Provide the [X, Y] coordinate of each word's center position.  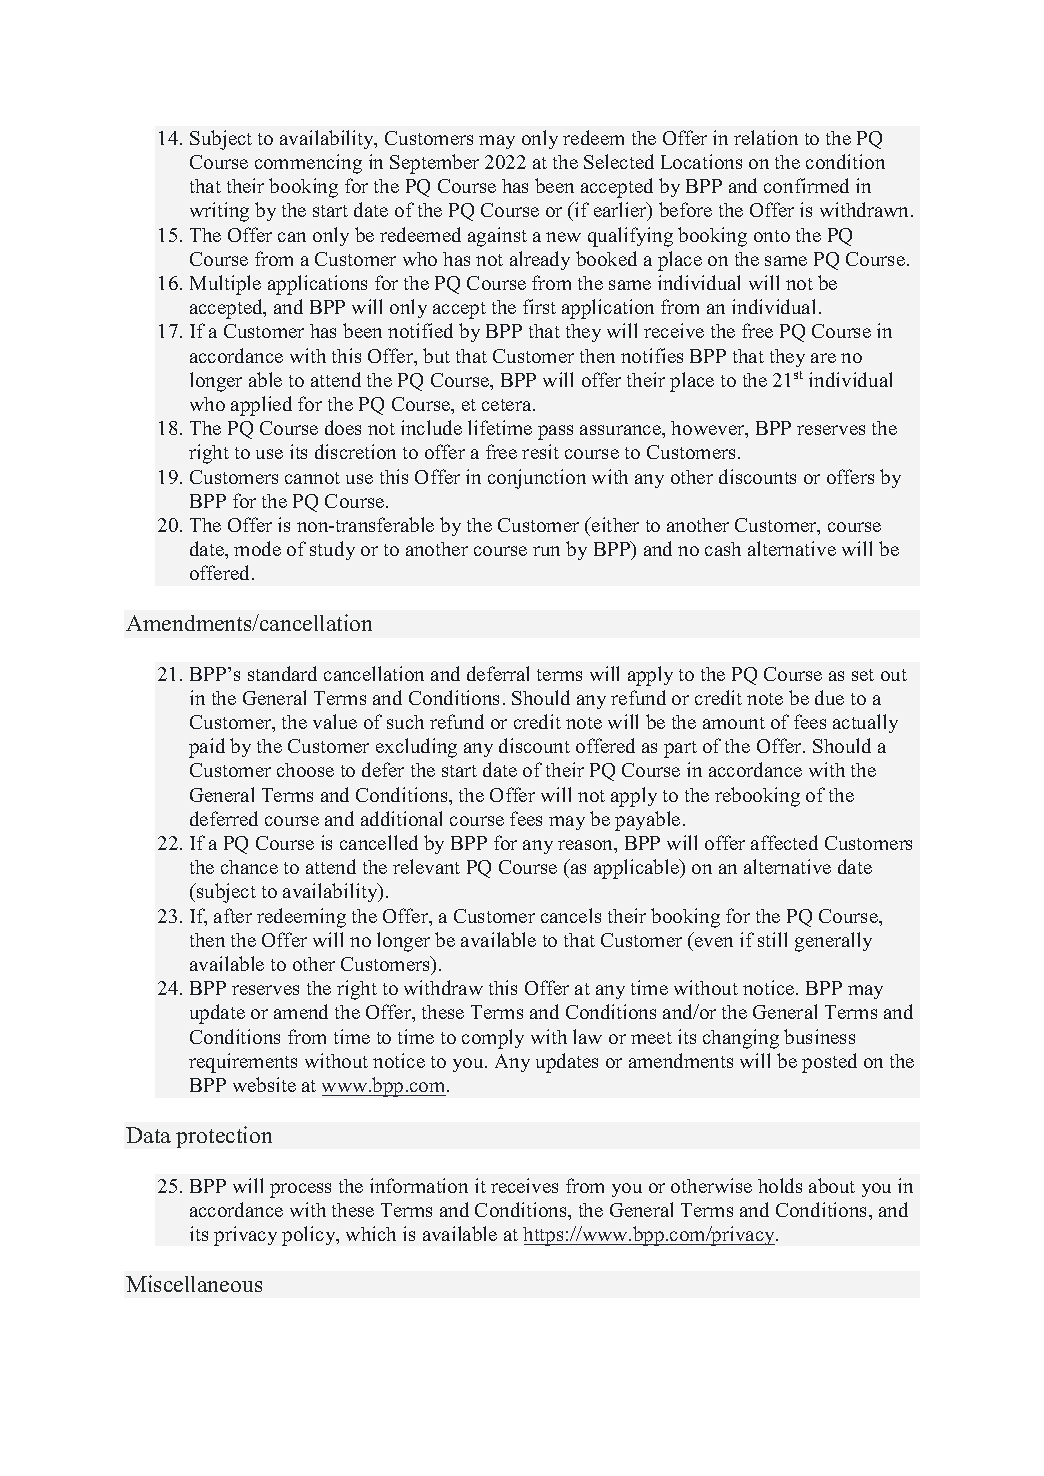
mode [257, 548]
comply [493, 1039]
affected [784, 842]
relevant [426, 866]
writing [219, 212]
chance [249, 867]
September [434, 164]
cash [723, 549]
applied [261, 406]
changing [741, 1039]
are [823, 358]
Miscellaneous [194, 1283]
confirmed [806, 185]
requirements [243, 1063]
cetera [508, 405]
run [546, 551]
